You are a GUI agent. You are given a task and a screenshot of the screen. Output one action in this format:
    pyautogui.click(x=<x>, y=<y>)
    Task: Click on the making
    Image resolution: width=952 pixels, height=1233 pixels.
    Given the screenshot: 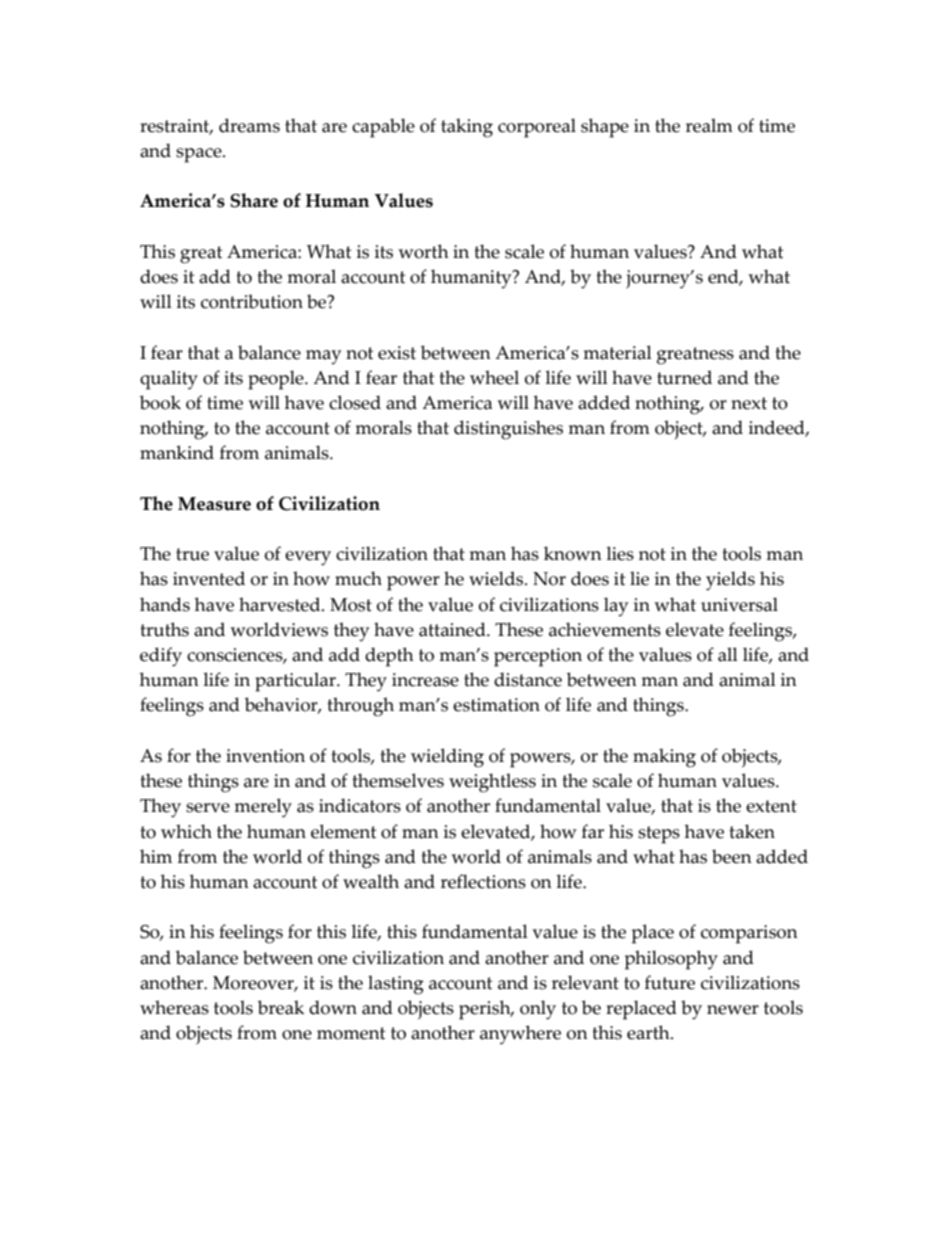 What is the action you would take?
    pyautogui.click(x=664, y=758)
